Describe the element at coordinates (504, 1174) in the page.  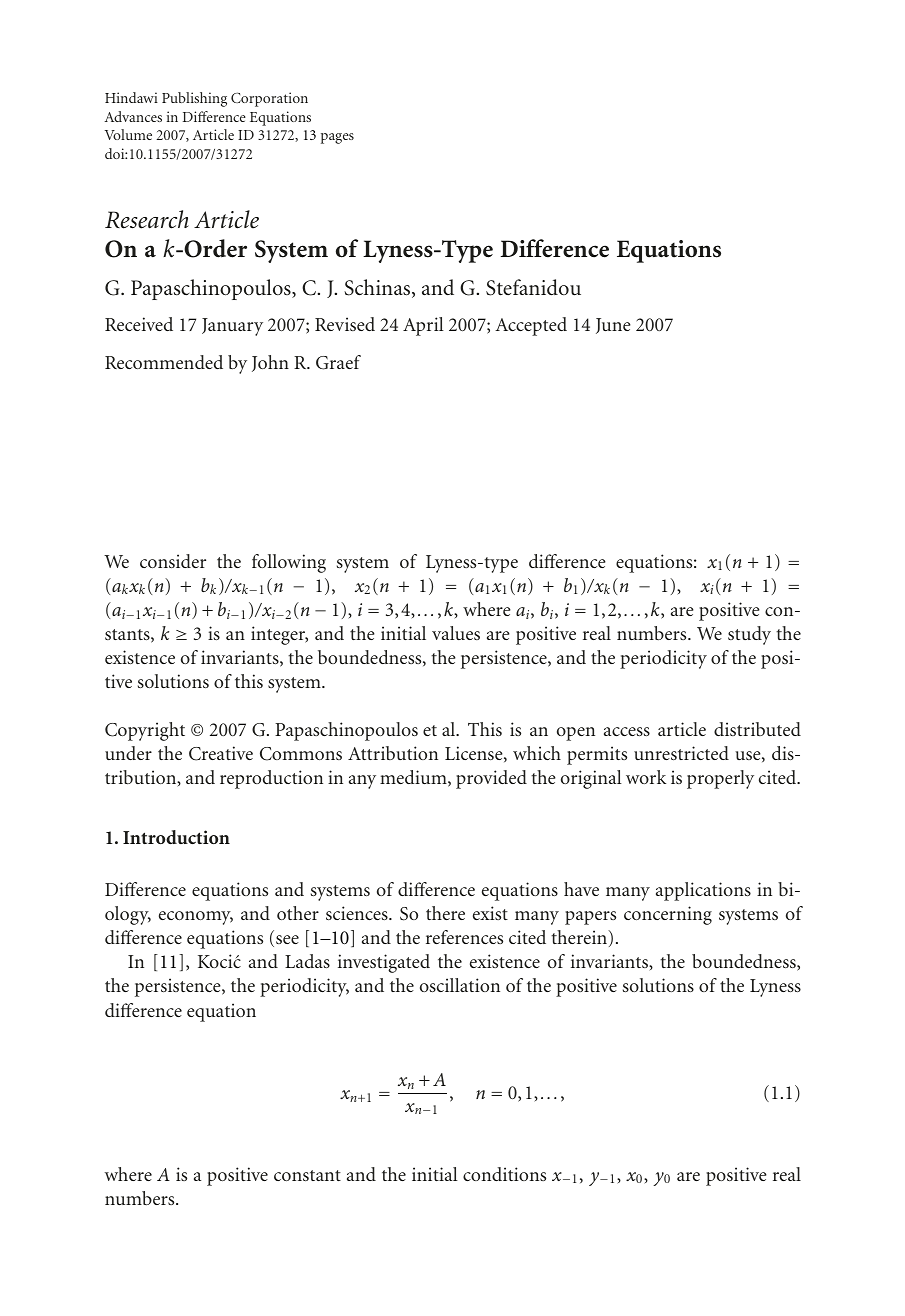
I see `conditions` at that location.
